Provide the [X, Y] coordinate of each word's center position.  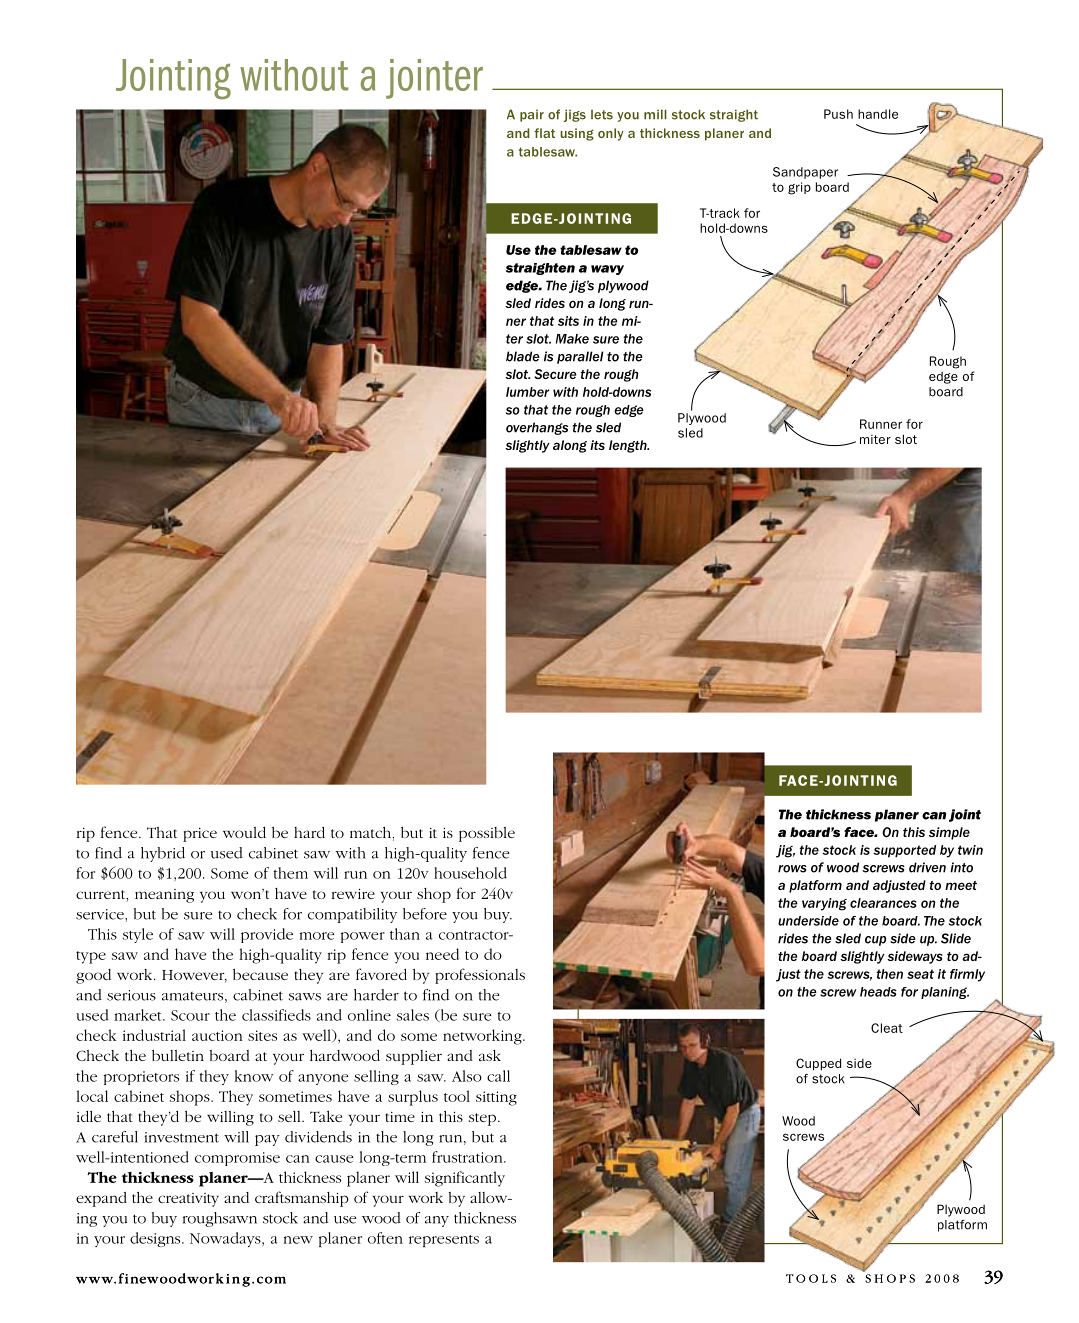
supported [904, 851]
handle [878, 114]
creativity [188, 1200]
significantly [465, 1179]
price [200, 835]
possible [487, 834]
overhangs [537, 428]
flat [544, 133]
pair [532, 115]
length [629, 446]
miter [875, 439]
